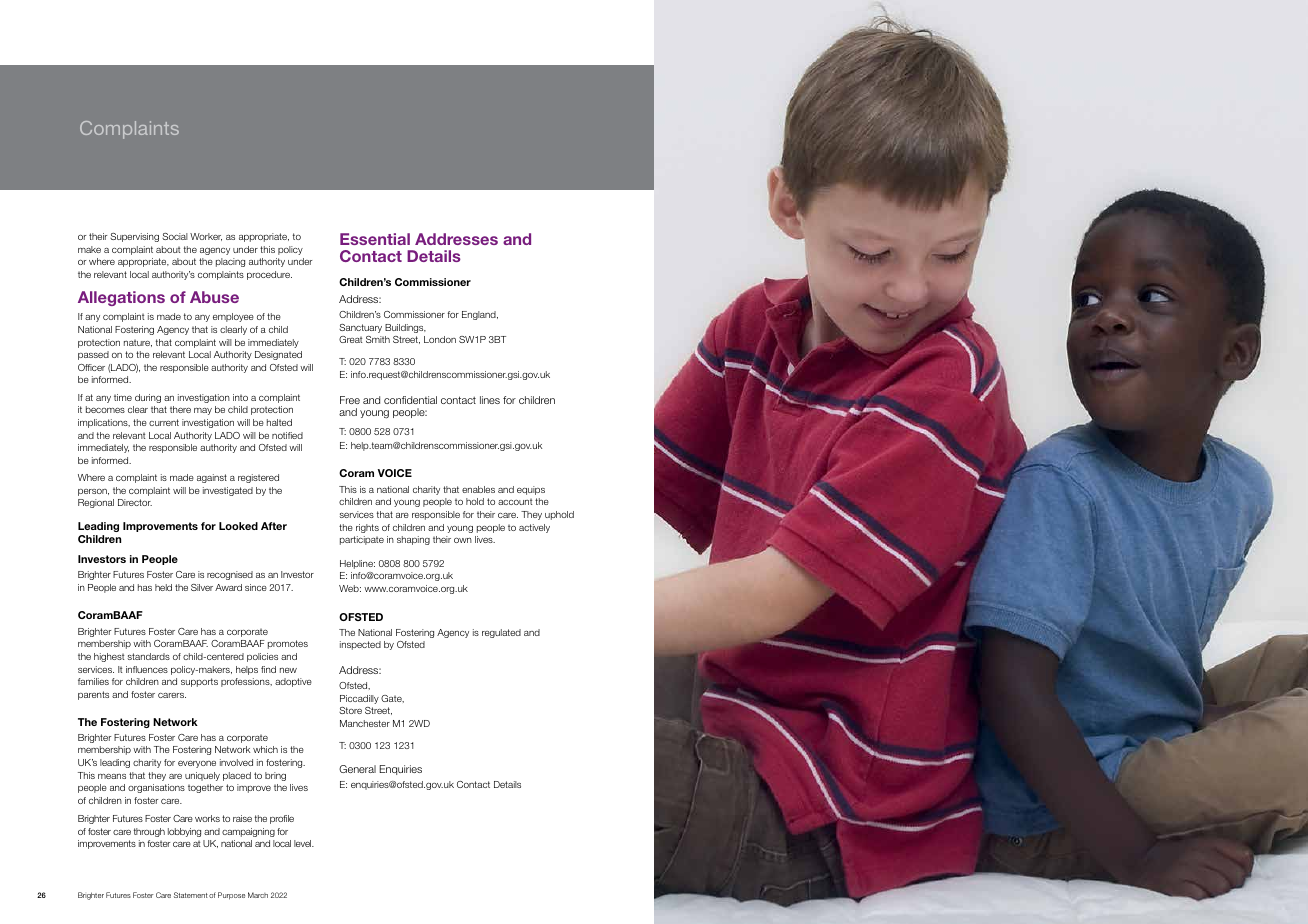 Image resolution: width=1308 pixels, height=924 pixels. I want to click on influences, so click(147, 669).
